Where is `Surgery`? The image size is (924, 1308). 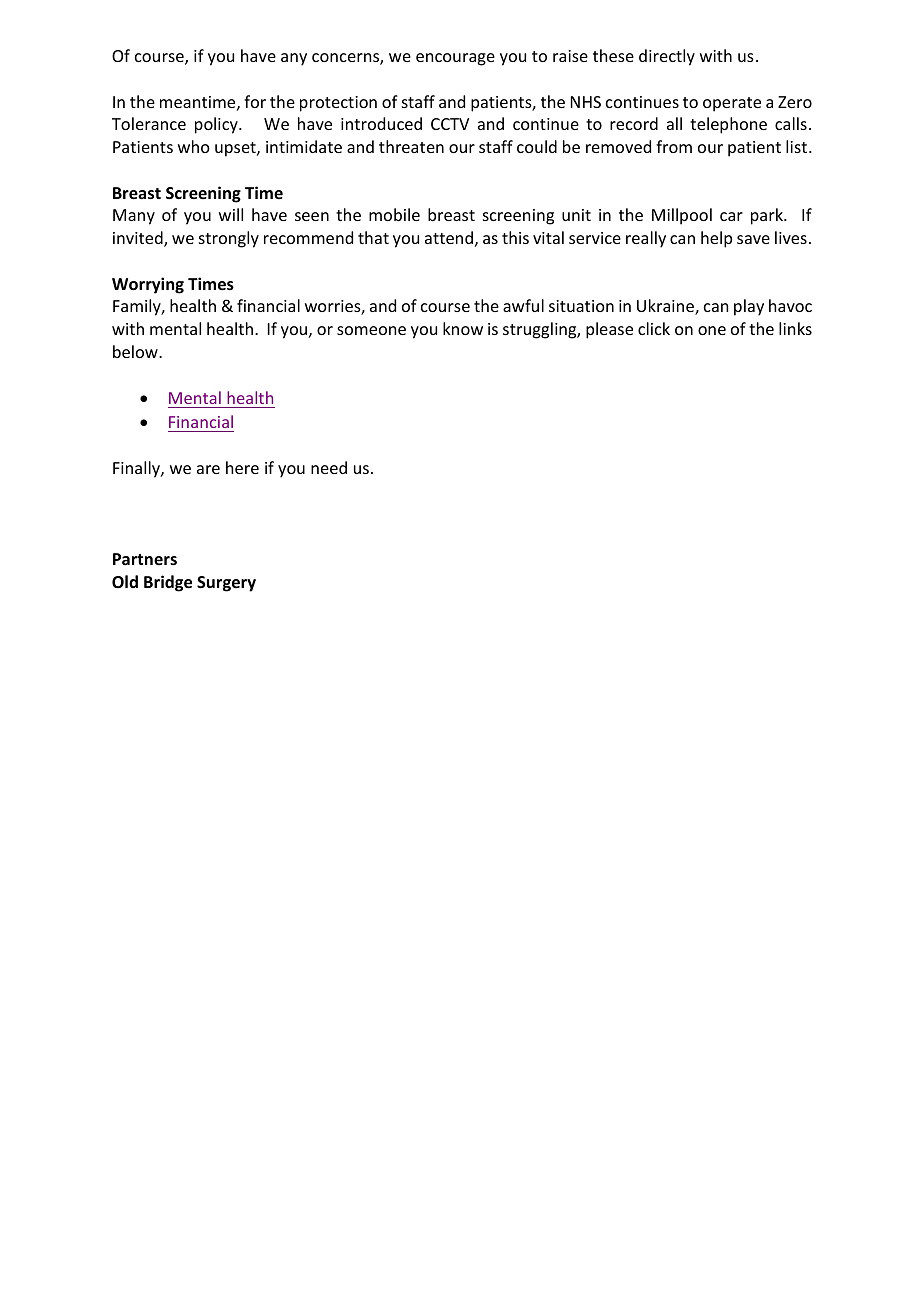 Surgery is located at coordinates (226, 584).
